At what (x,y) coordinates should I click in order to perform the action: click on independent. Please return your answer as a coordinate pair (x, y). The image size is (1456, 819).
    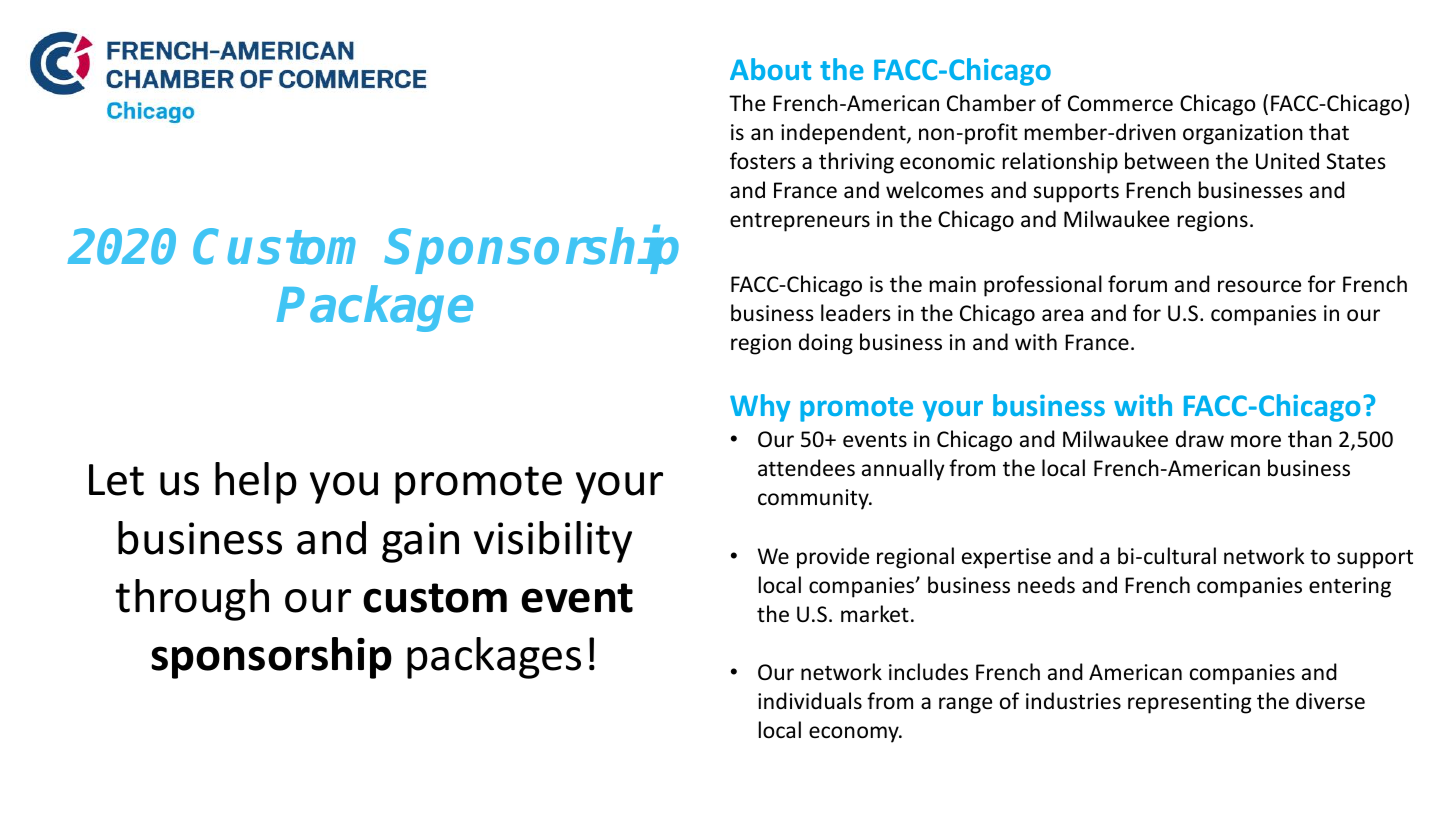
    Looking at the image, I should click on (844, 134).
